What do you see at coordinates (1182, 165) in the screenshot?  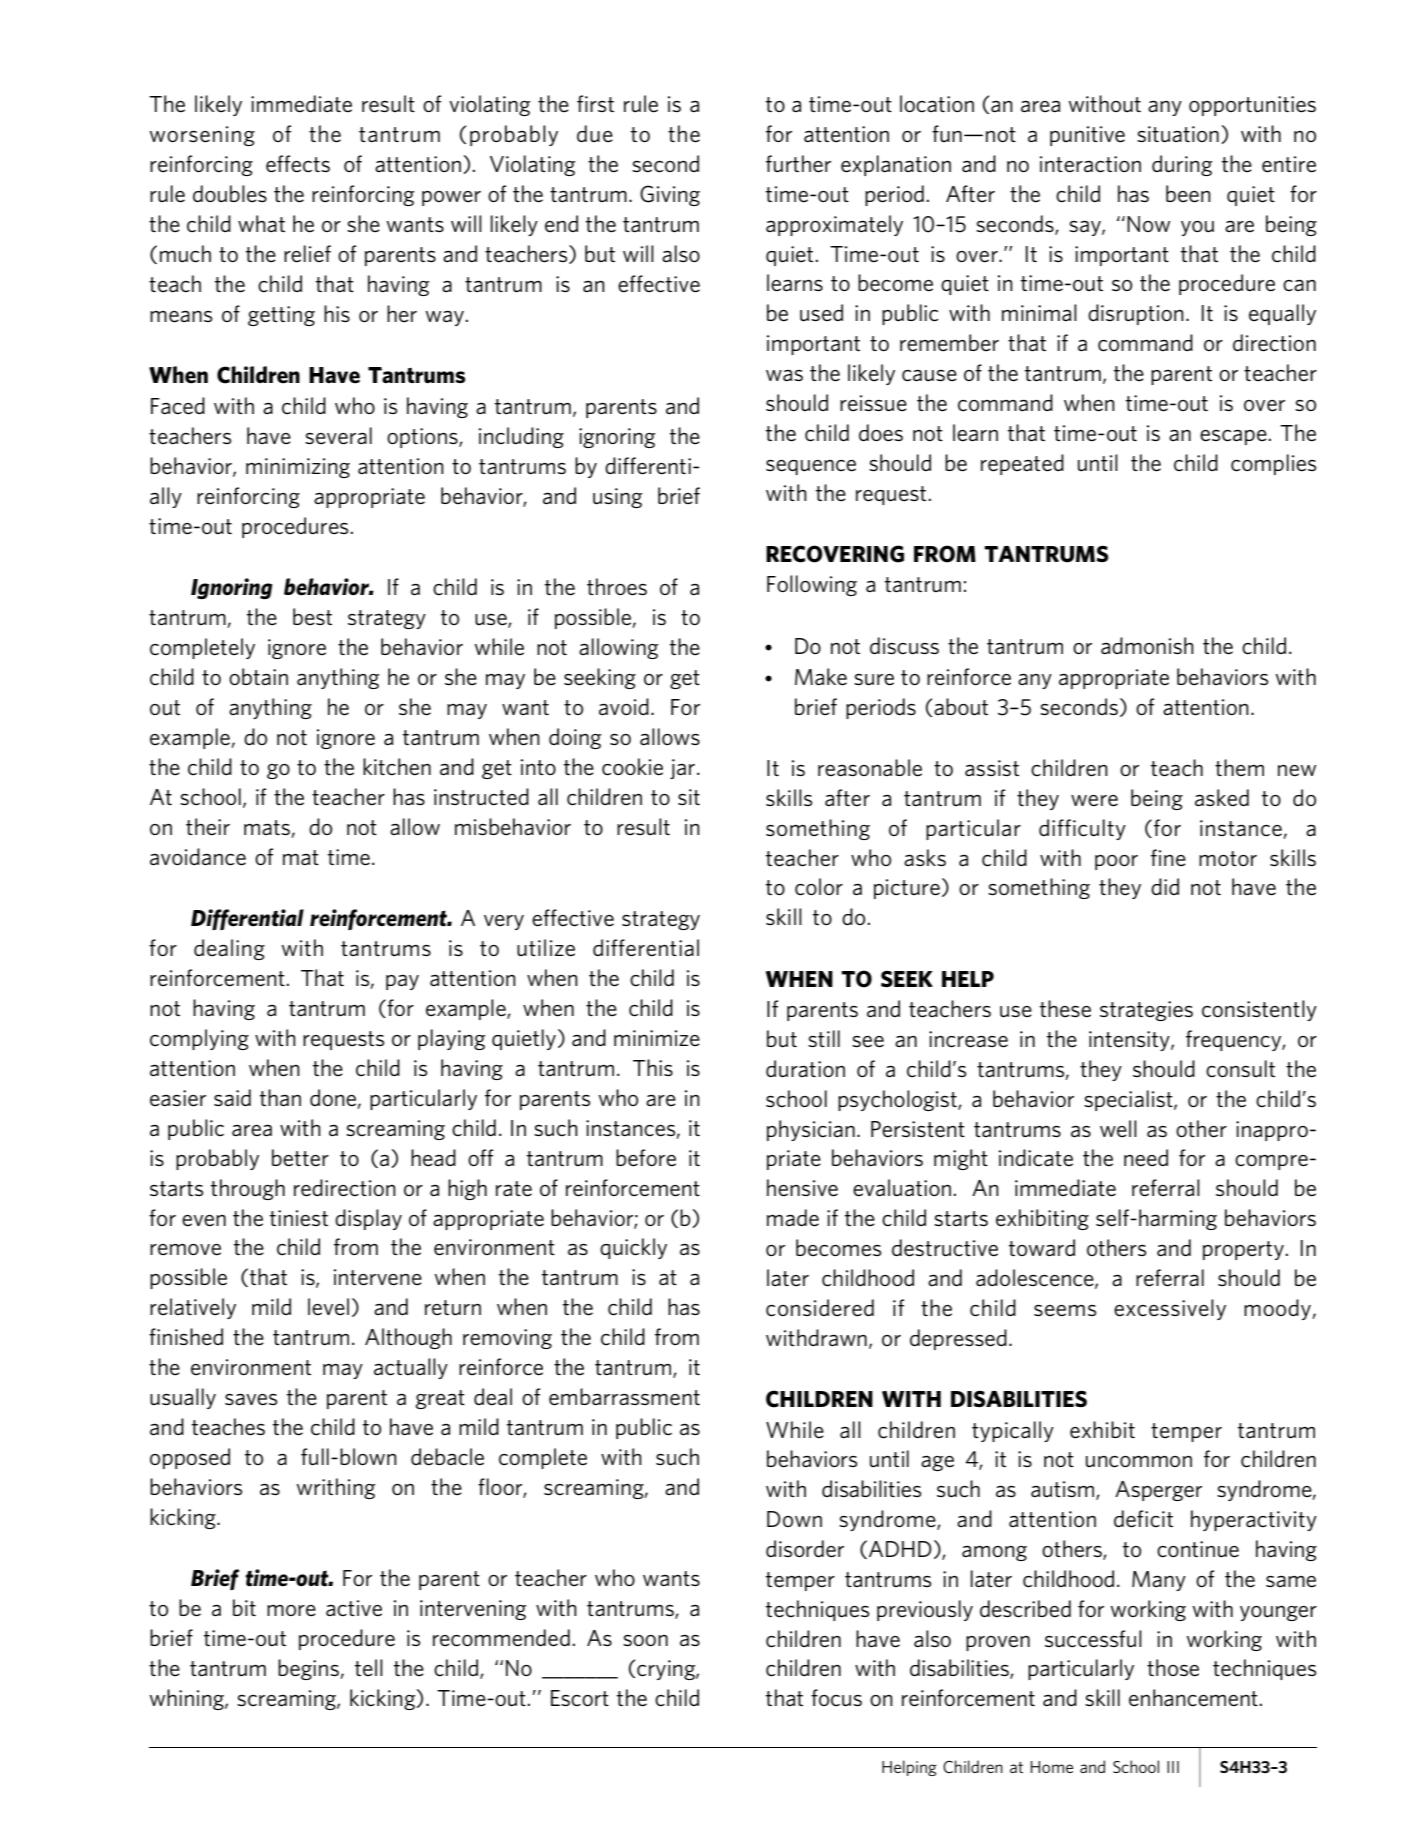 I see `during` at bounding box center [1182, 165].
